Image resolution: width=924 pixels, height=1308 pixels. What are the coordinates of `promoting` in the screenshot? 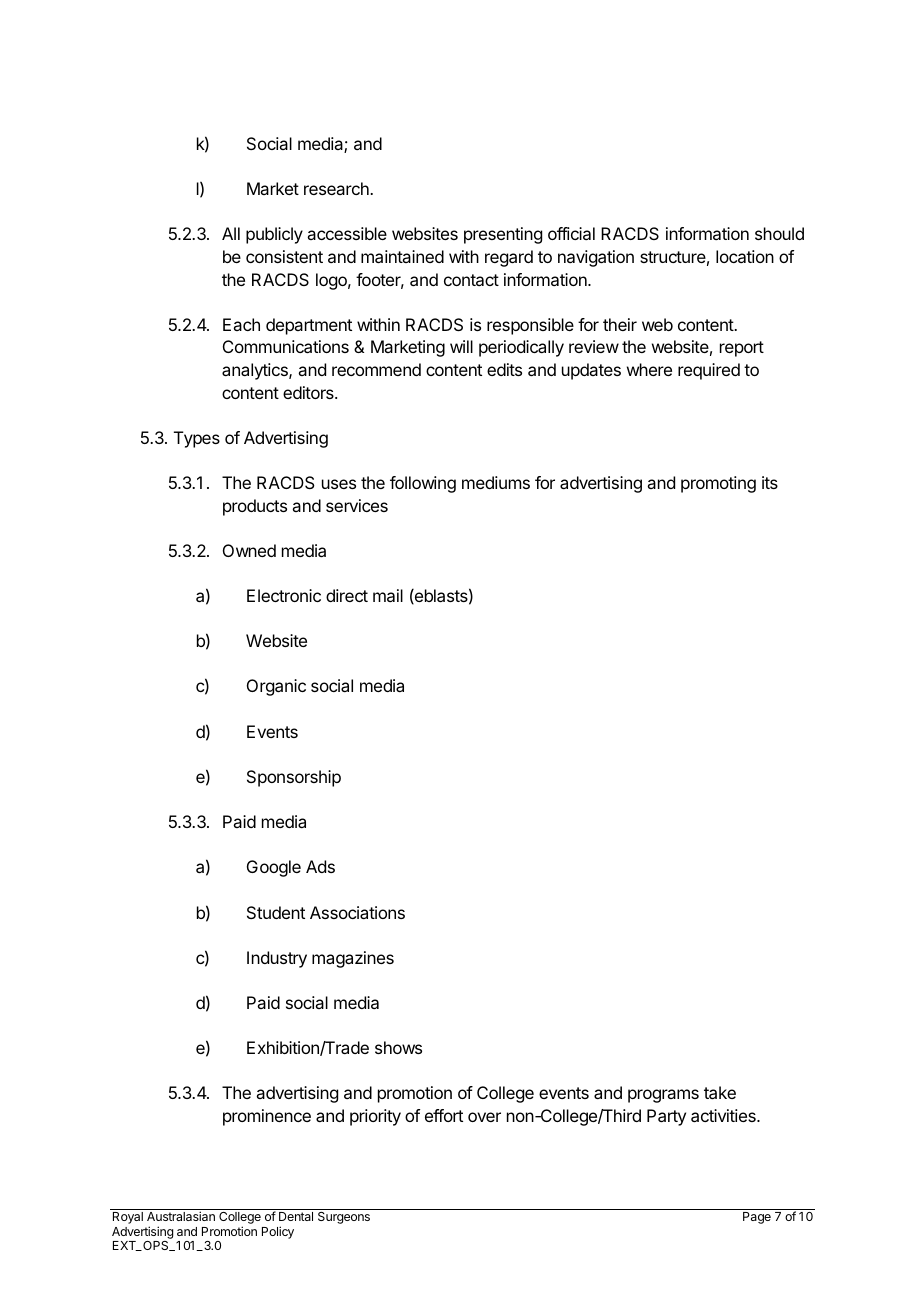 It's located at (718, 484).
